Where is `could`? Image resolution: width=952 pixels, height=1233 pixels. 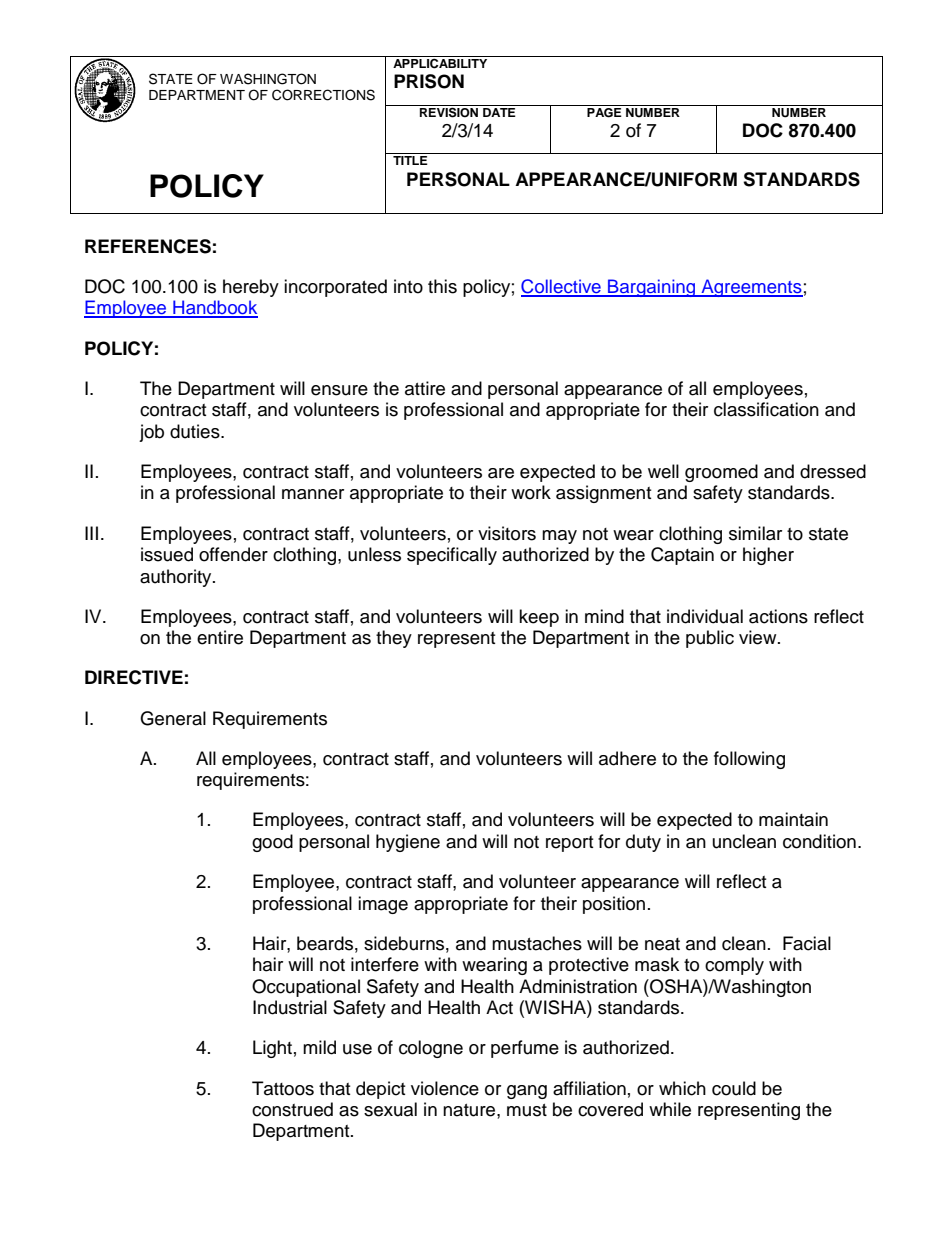
could is located at coordinates (734, 1088).
